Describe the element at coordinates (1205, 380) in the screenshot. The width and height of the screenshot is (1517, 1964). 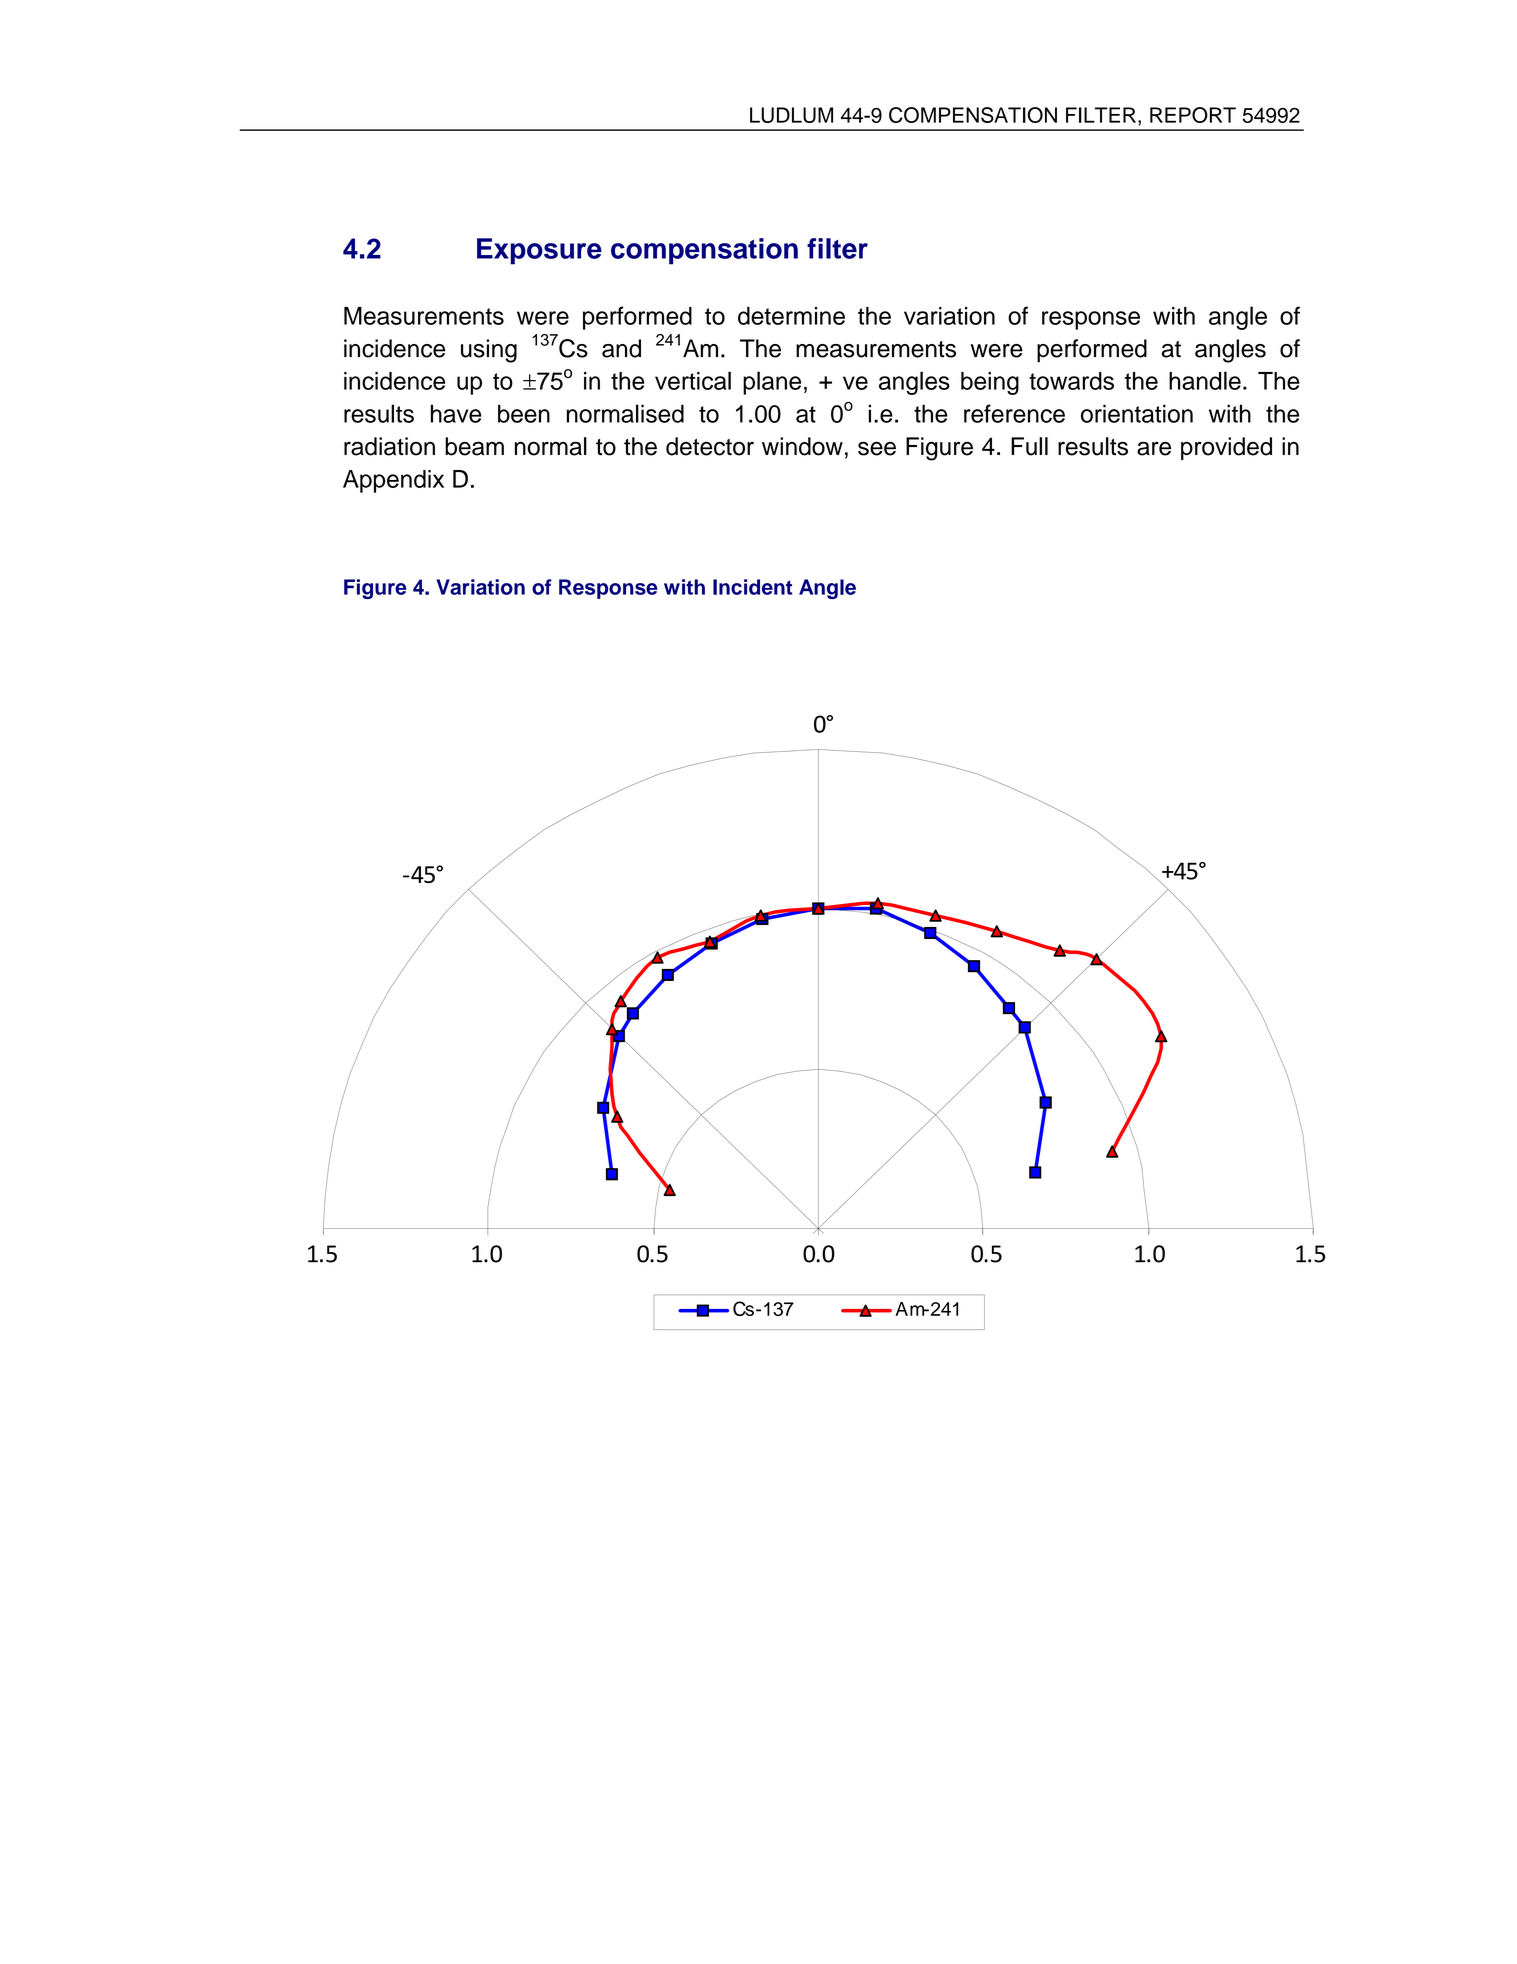
I see `handle` at that location.
